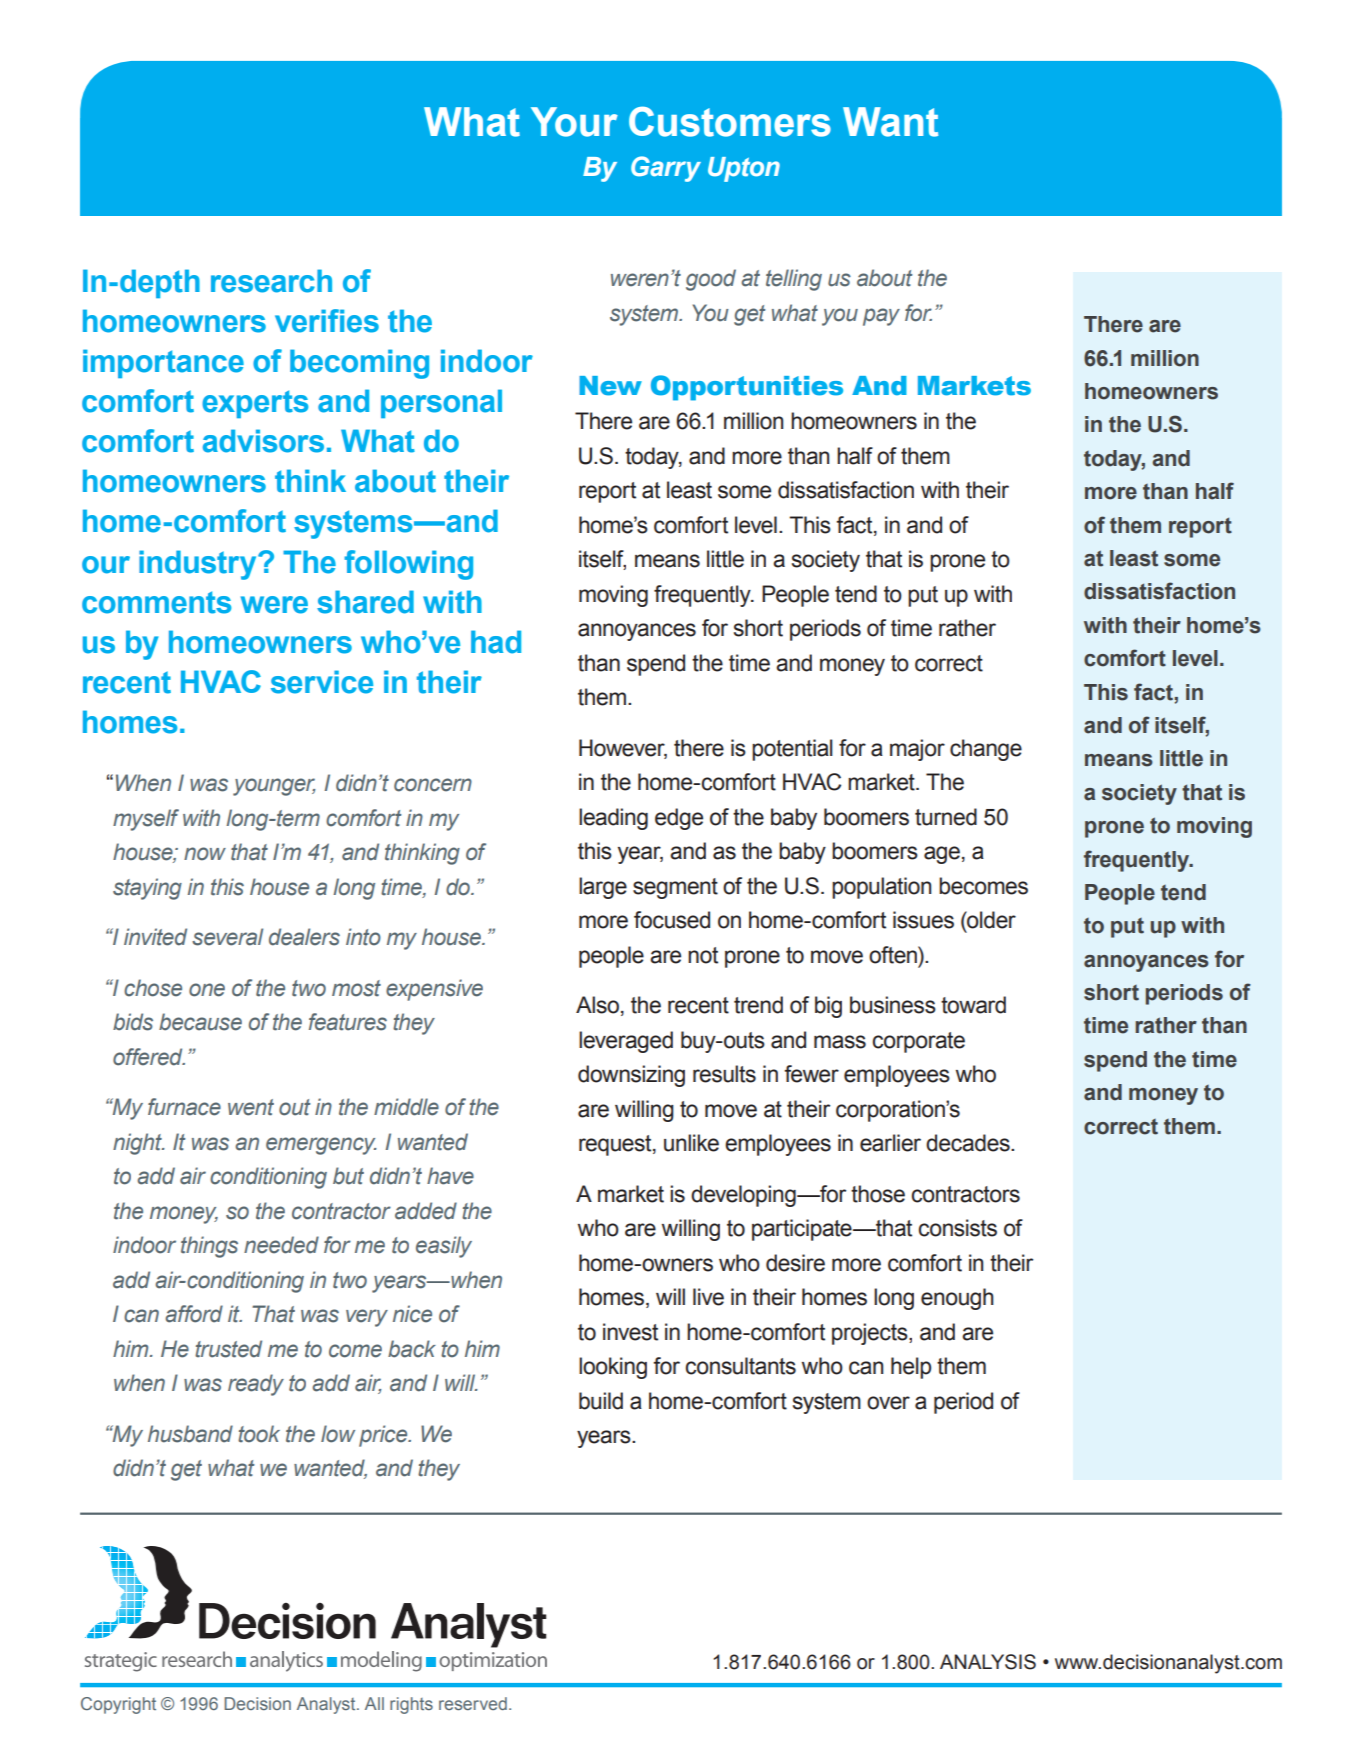  What do you see at coordinates (199, 565) in the document?
I see `industry` at bounding box center [199, 565].
